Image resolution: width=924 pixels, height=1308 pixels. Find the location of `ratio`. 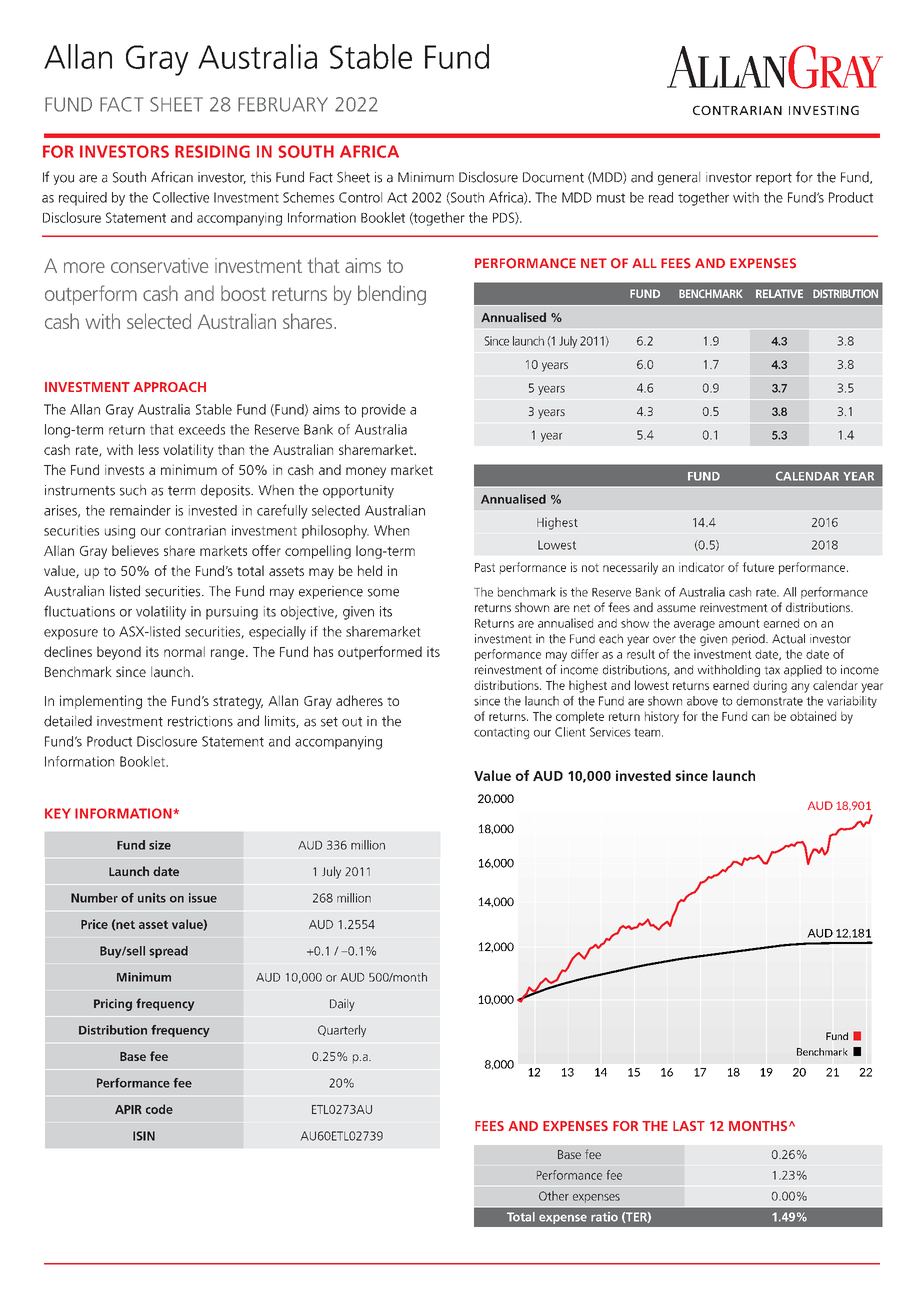

ratio is located at coordinates (604, 1217).
